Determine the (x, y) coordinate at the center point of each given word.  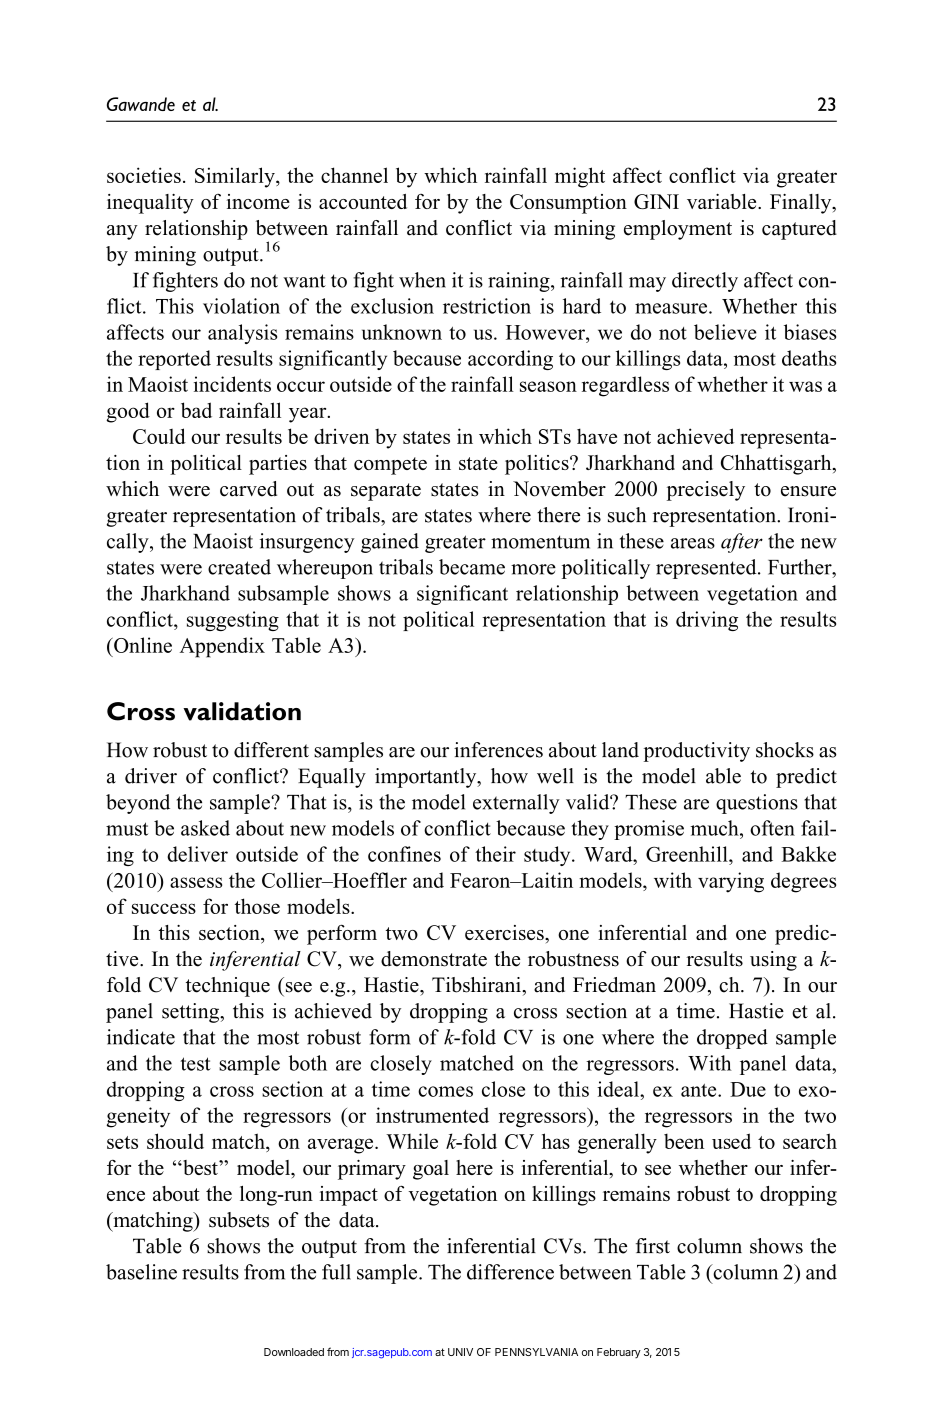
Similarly (236, 177)
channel (354, 175)
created (239, 567)
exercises (505, 932)
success (164, 908)
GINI (656, 201)
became (472, 567)
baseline (141, 1272)
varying (731, 882)
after (742, 543)
